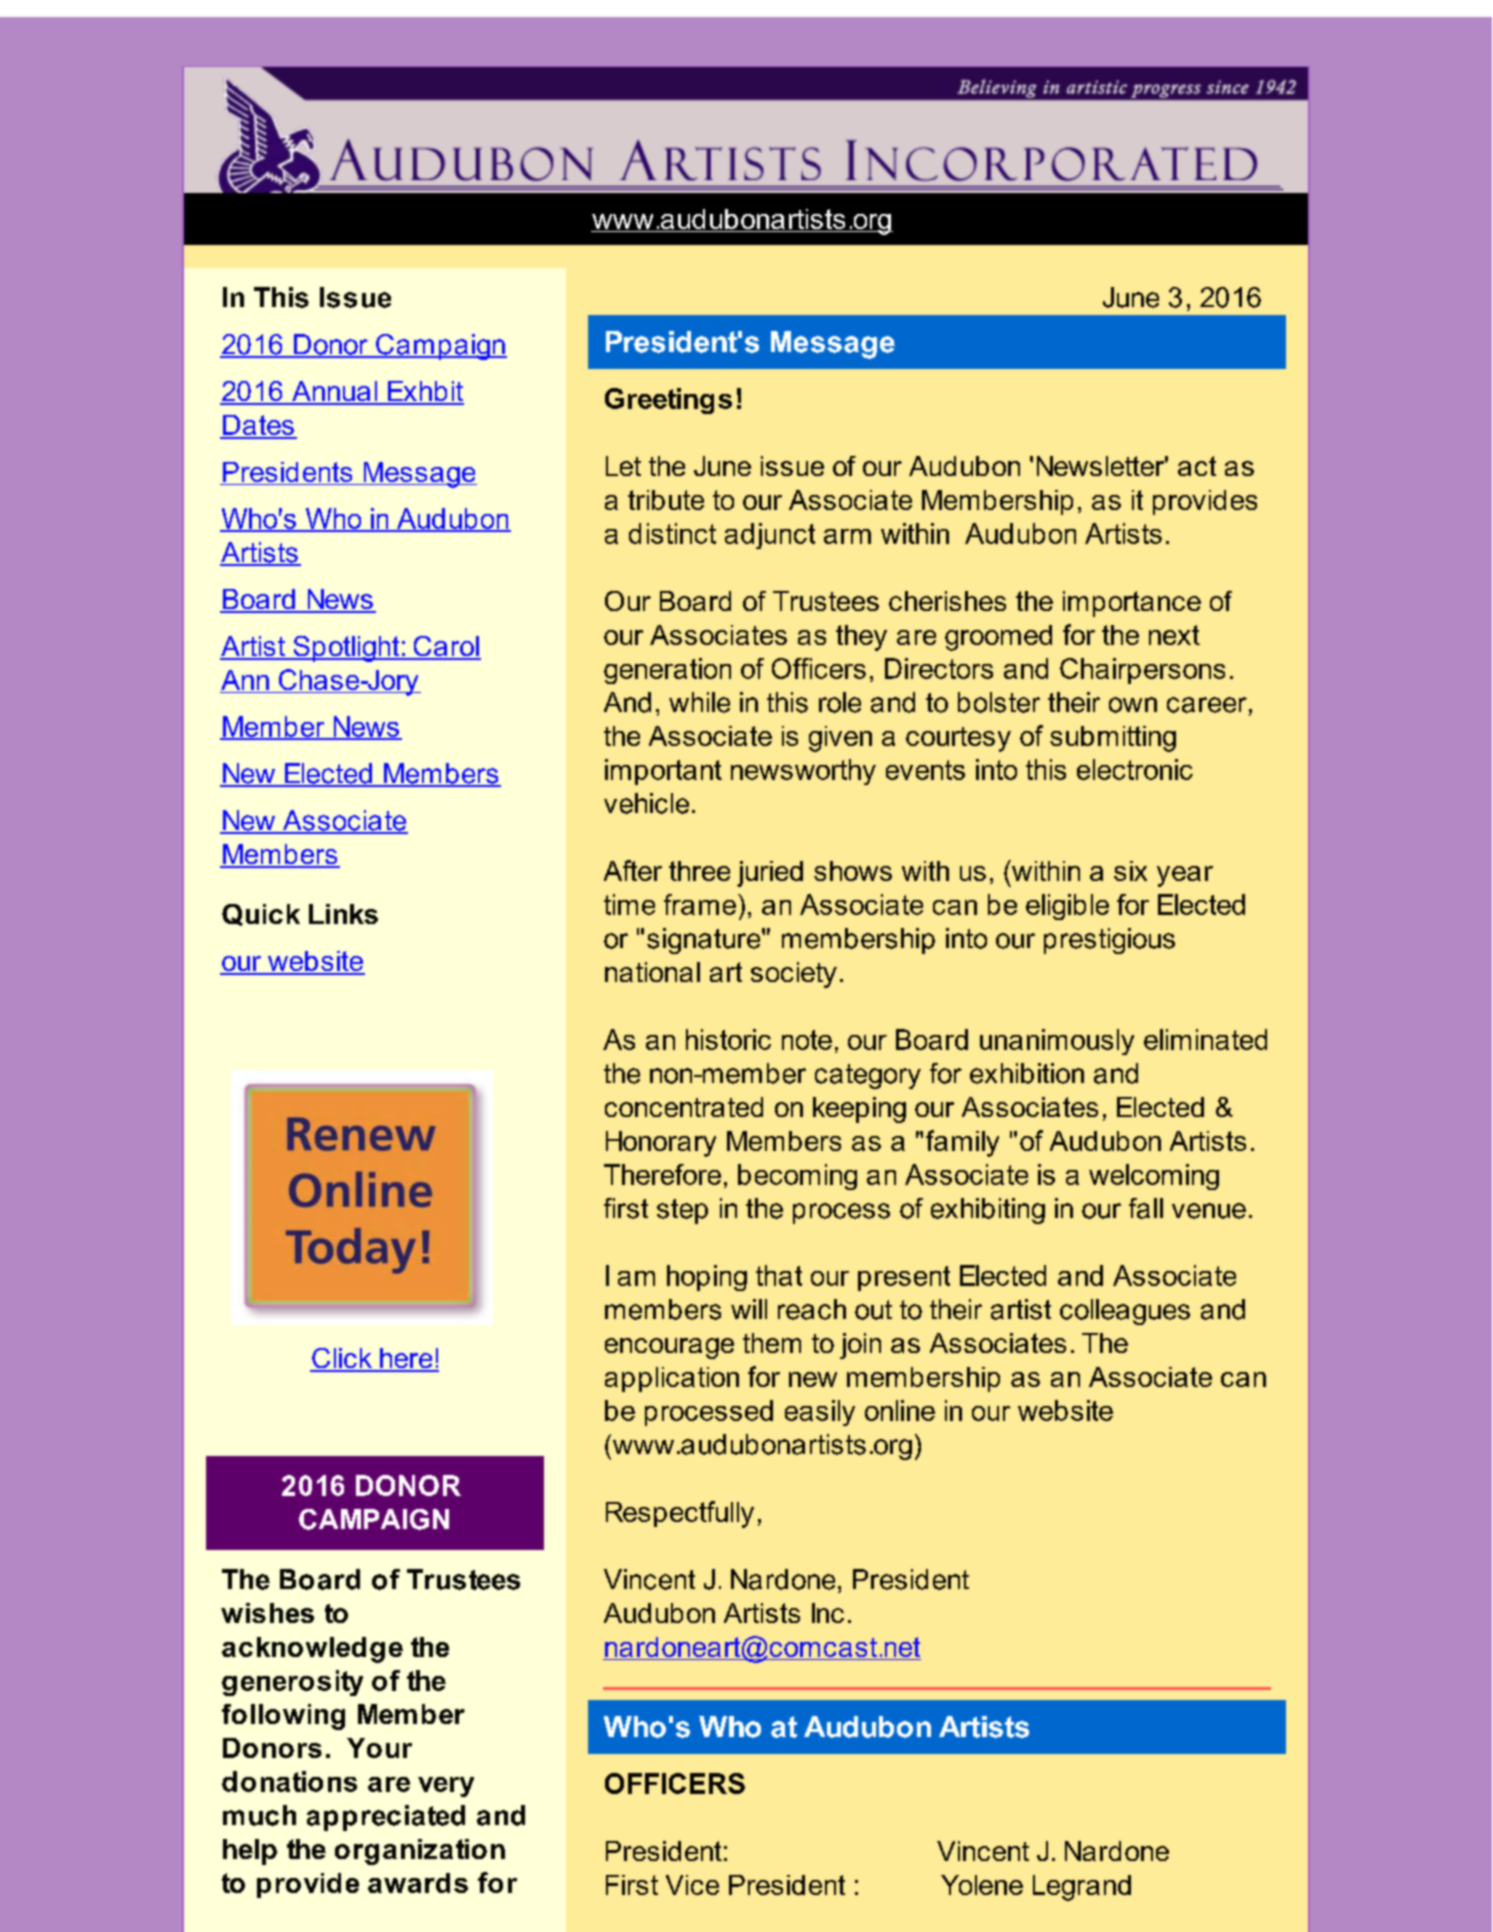  What do you see at coordinates (668, 401) in the image?
I see `Greetings` at bounding box center [668, 401].
